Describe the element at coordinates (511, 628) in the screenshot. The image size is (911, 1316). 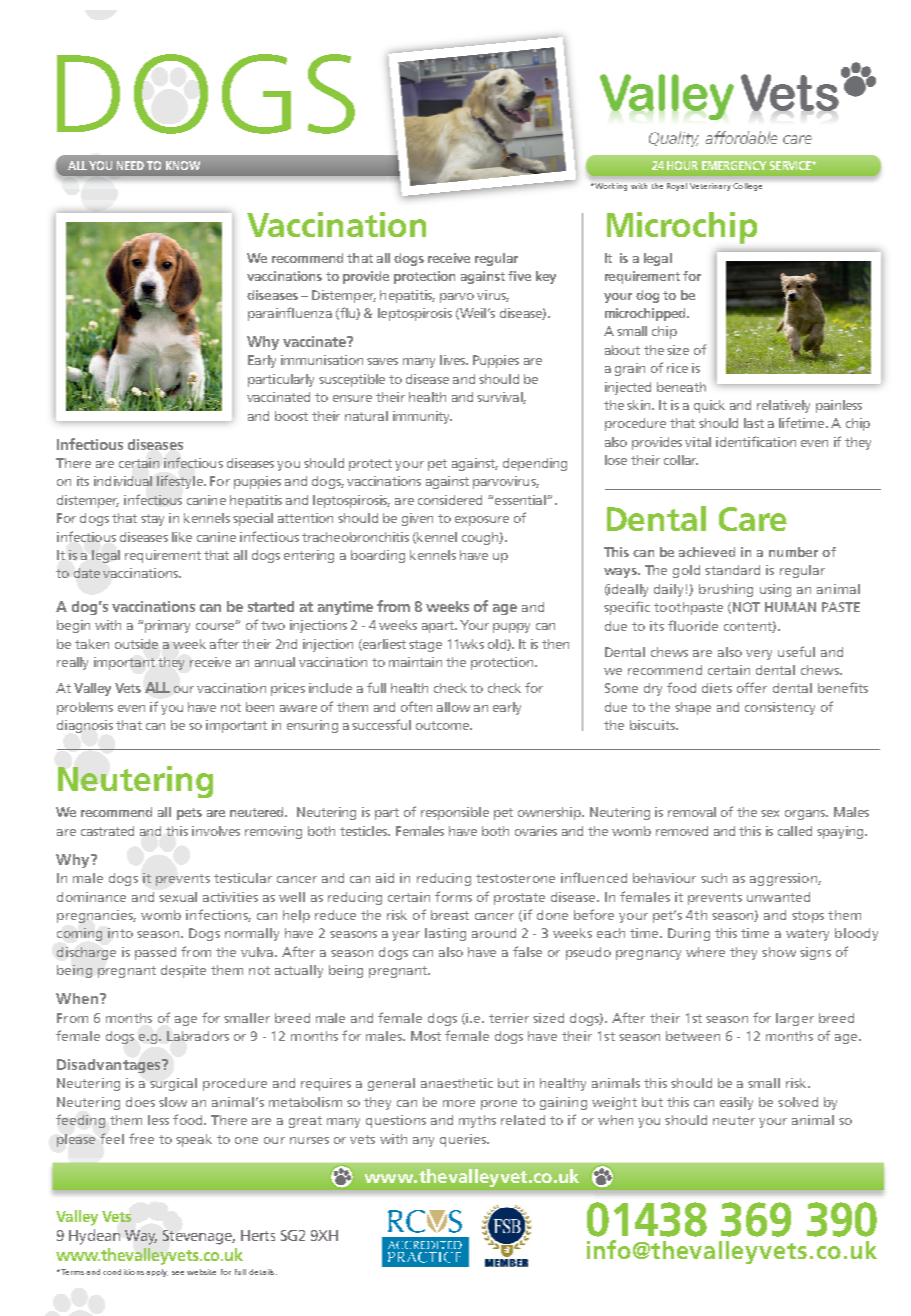
I see `puppy` at that location.
